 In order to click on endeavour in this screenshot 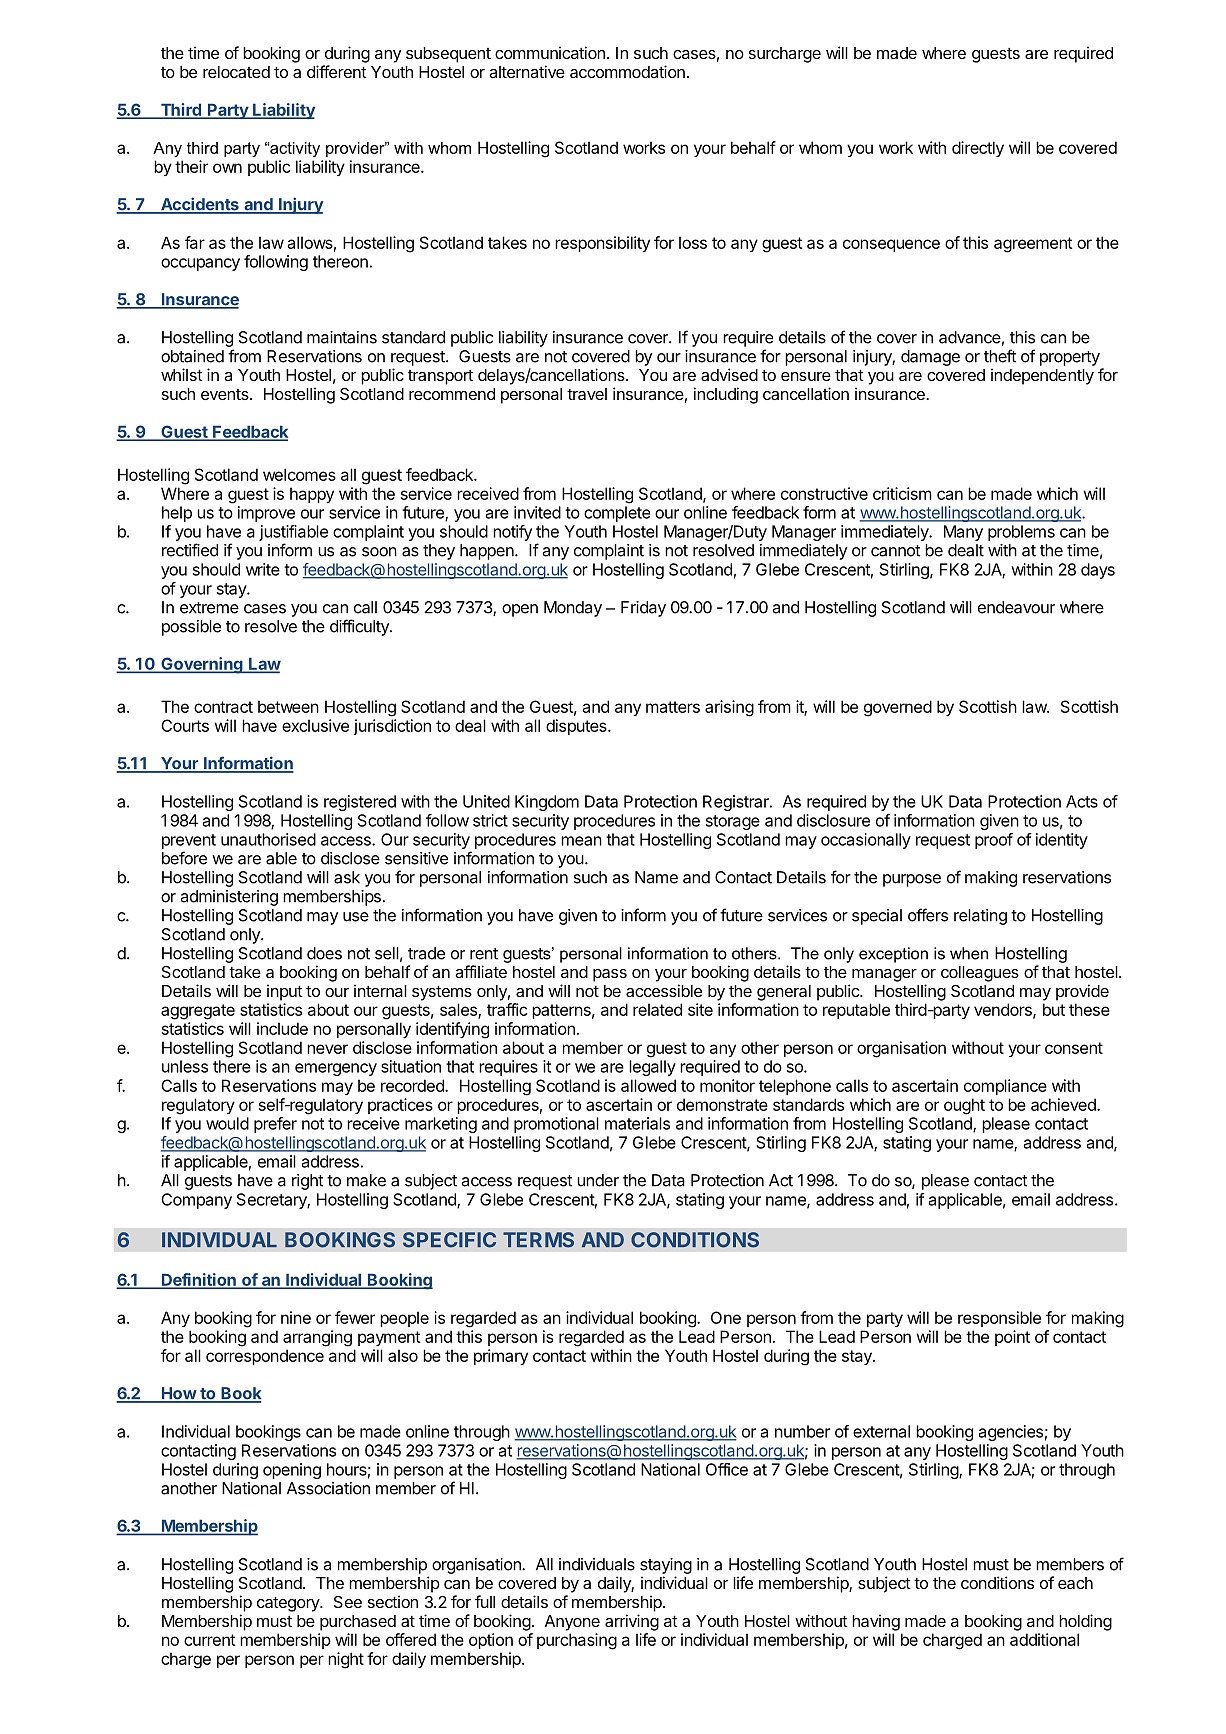, I will do `click(1016, 607)`.
